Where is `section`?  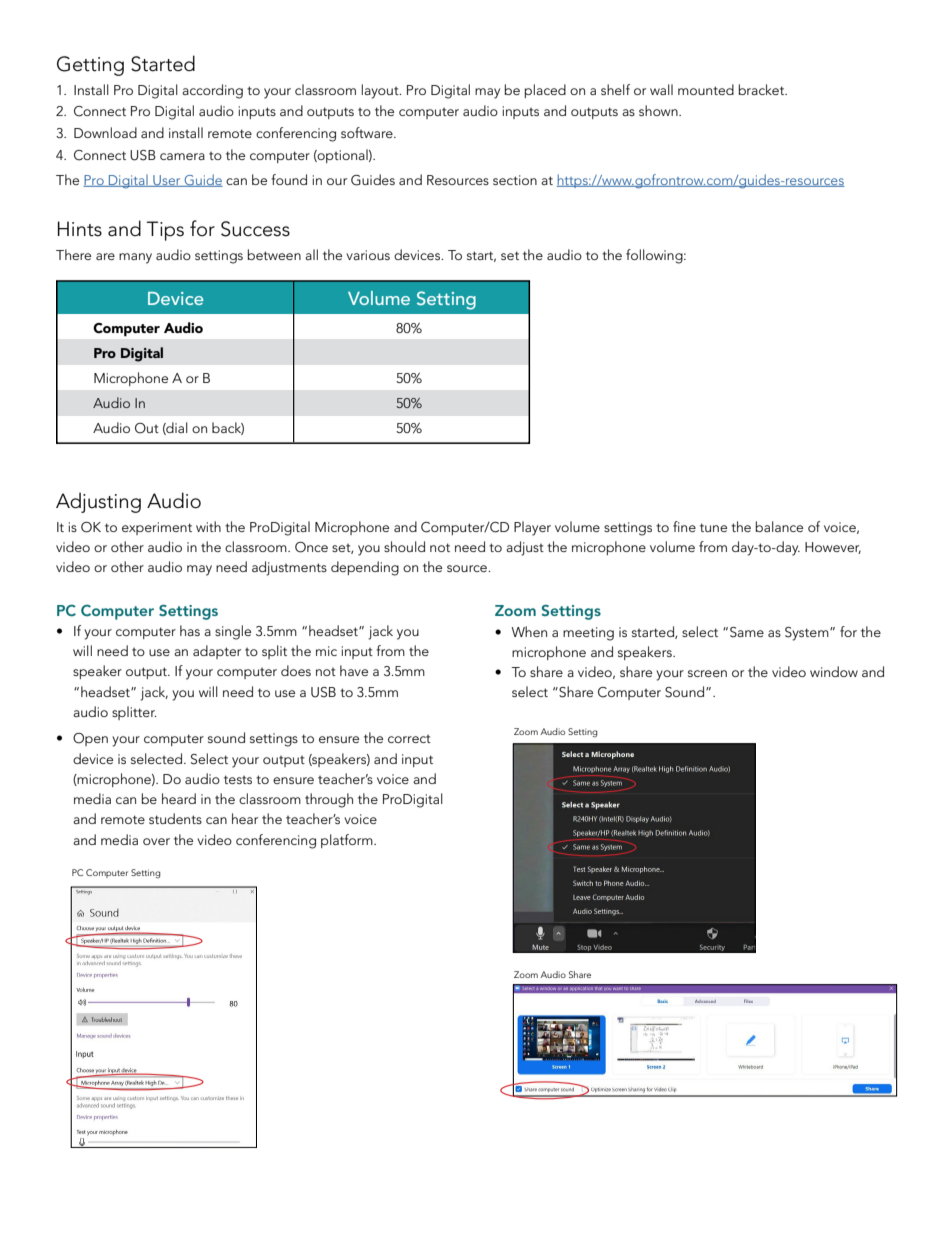 section is located at coordinates (515, 180).
